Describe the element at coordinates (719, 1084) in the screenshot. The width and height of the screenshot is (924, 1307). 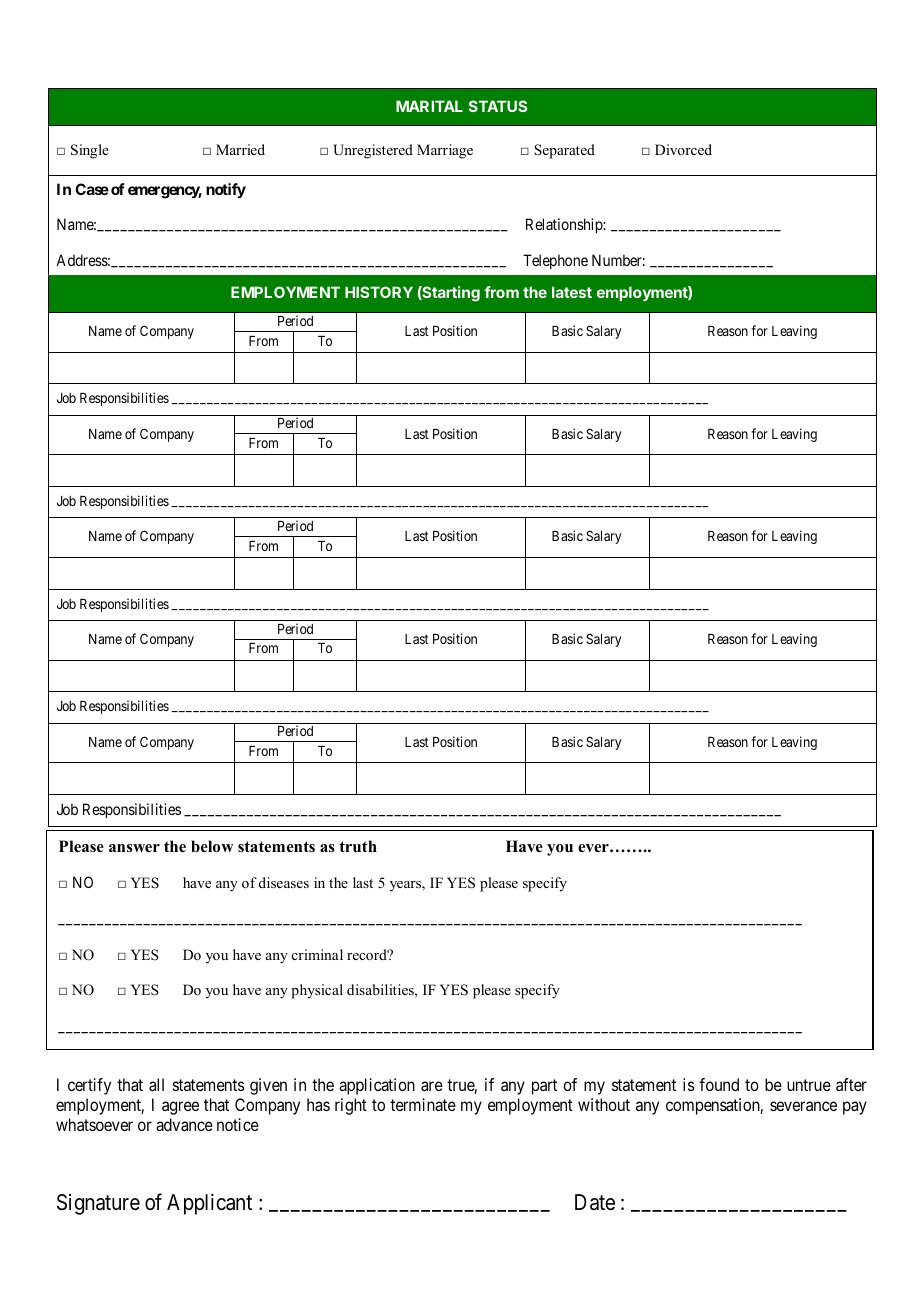
I see `found` at that location.
